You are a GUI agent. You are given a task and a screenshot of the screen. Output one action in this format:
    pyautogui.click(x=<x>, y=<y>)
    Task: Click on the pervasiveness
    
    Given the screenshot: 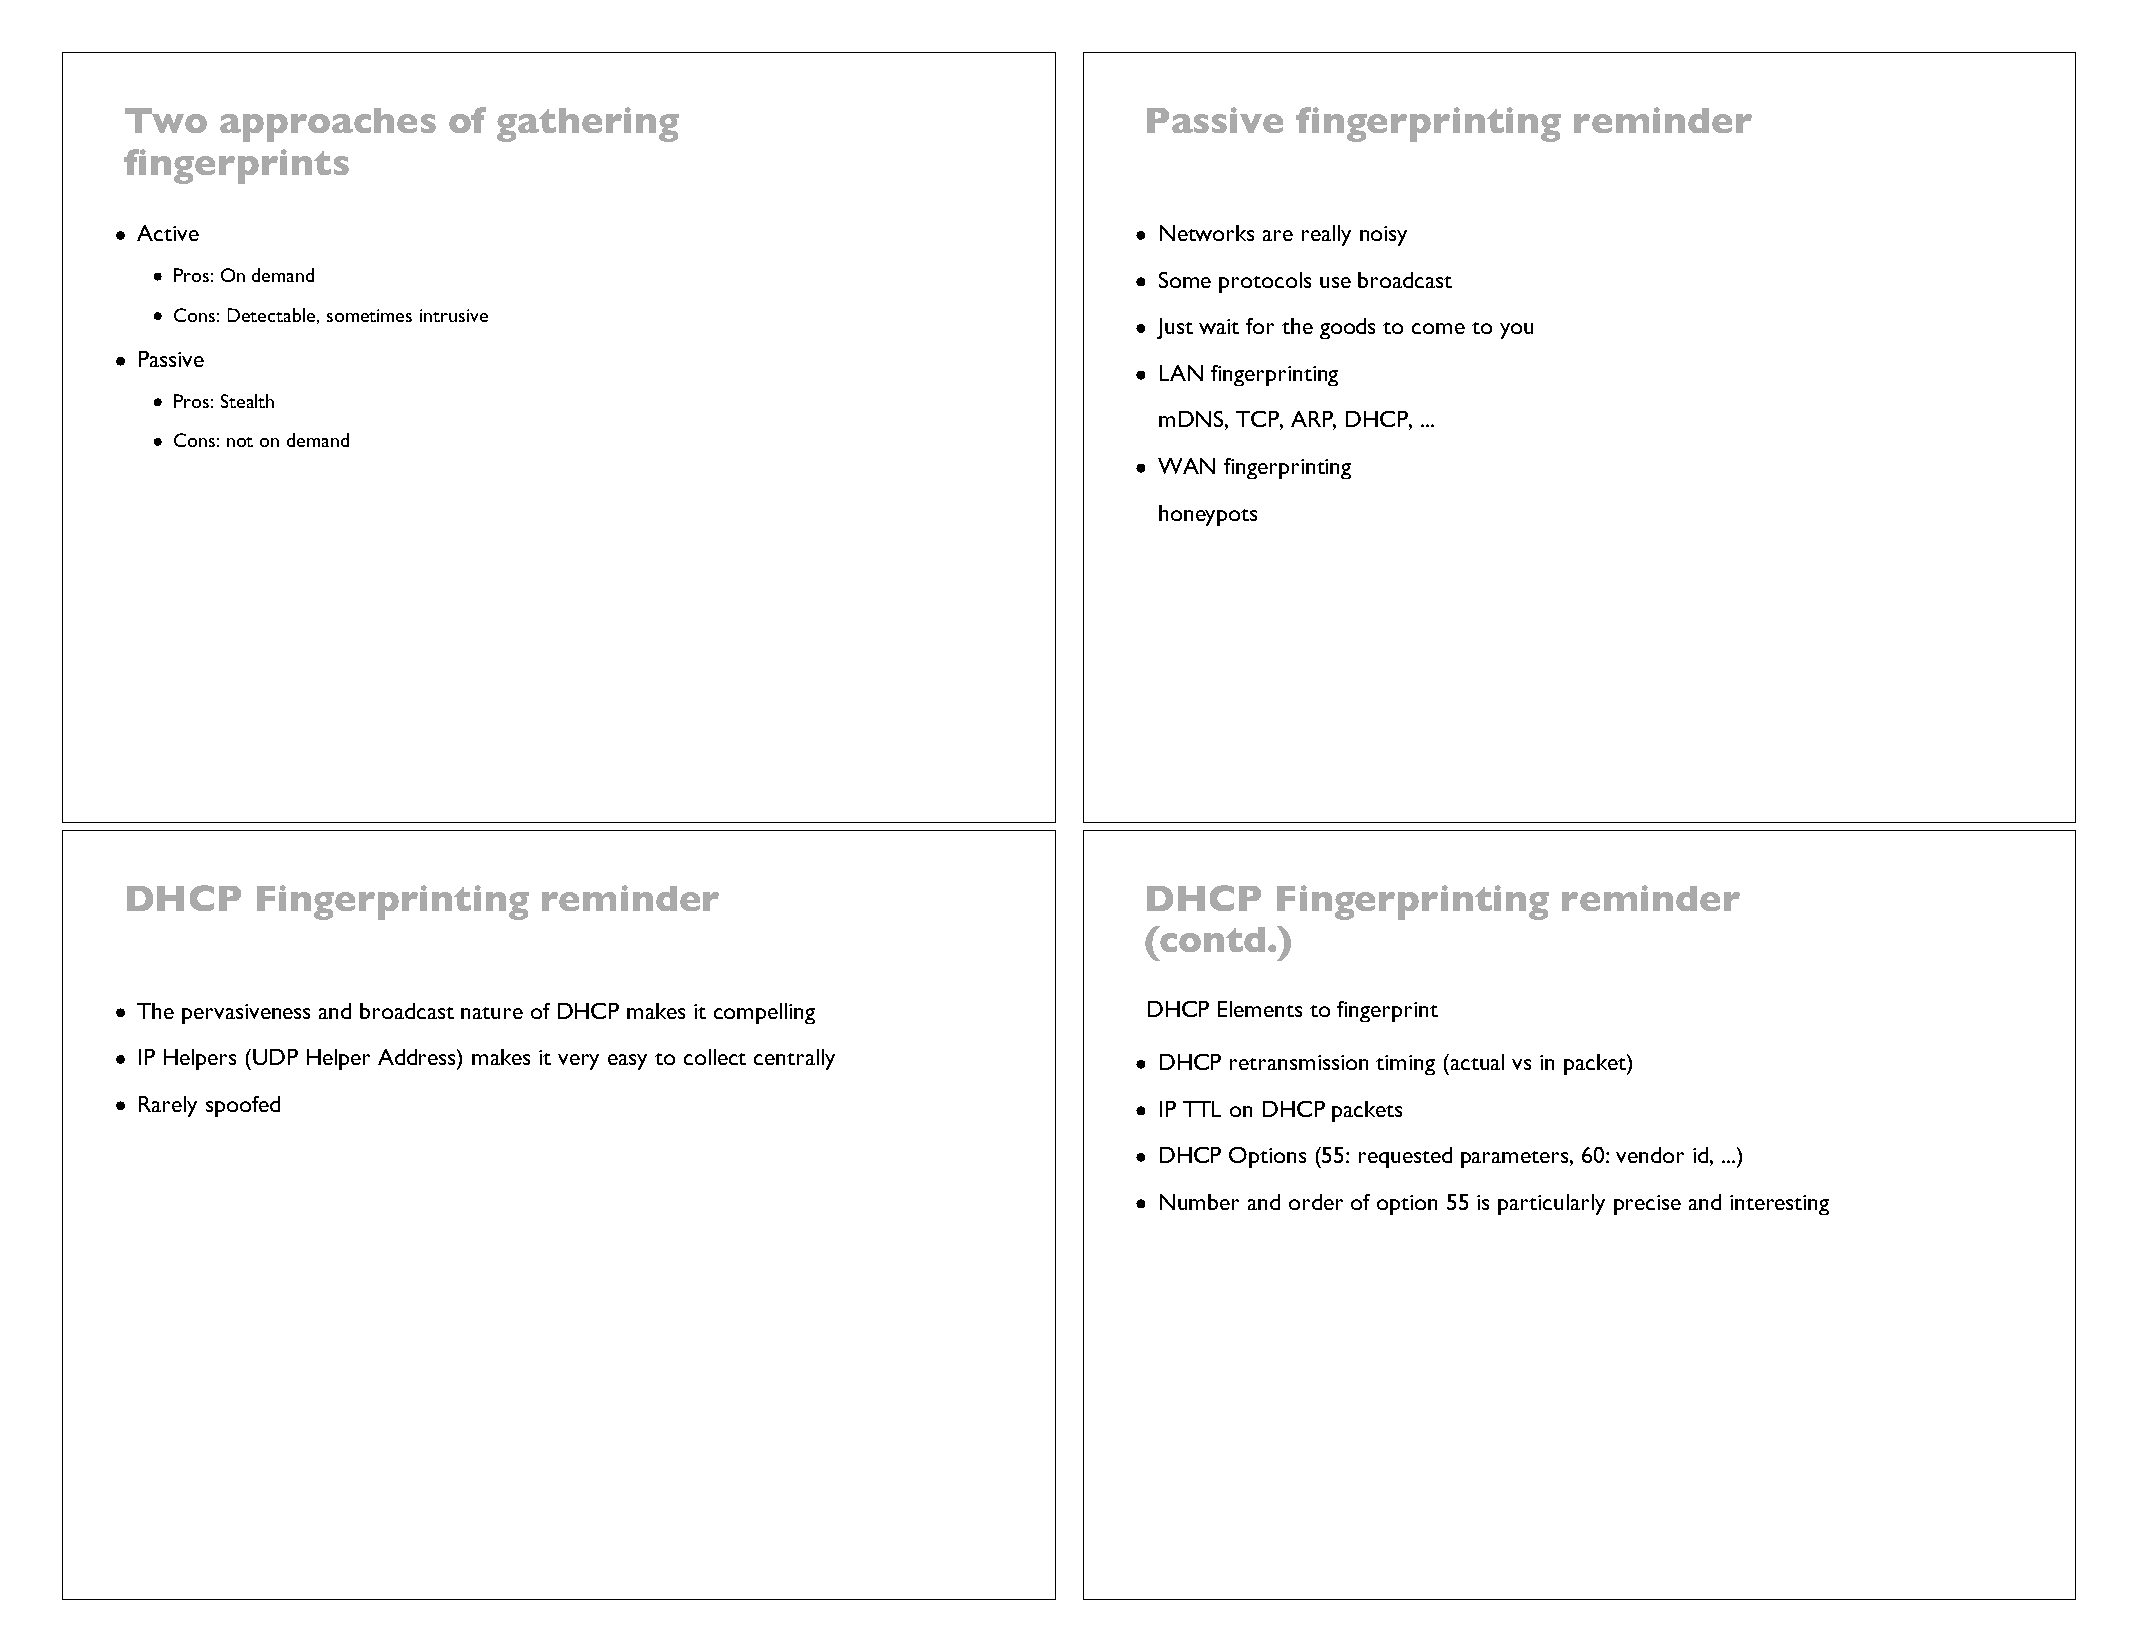 What is the action you would take?
    pyautogui.click(x=246, y=1014)
